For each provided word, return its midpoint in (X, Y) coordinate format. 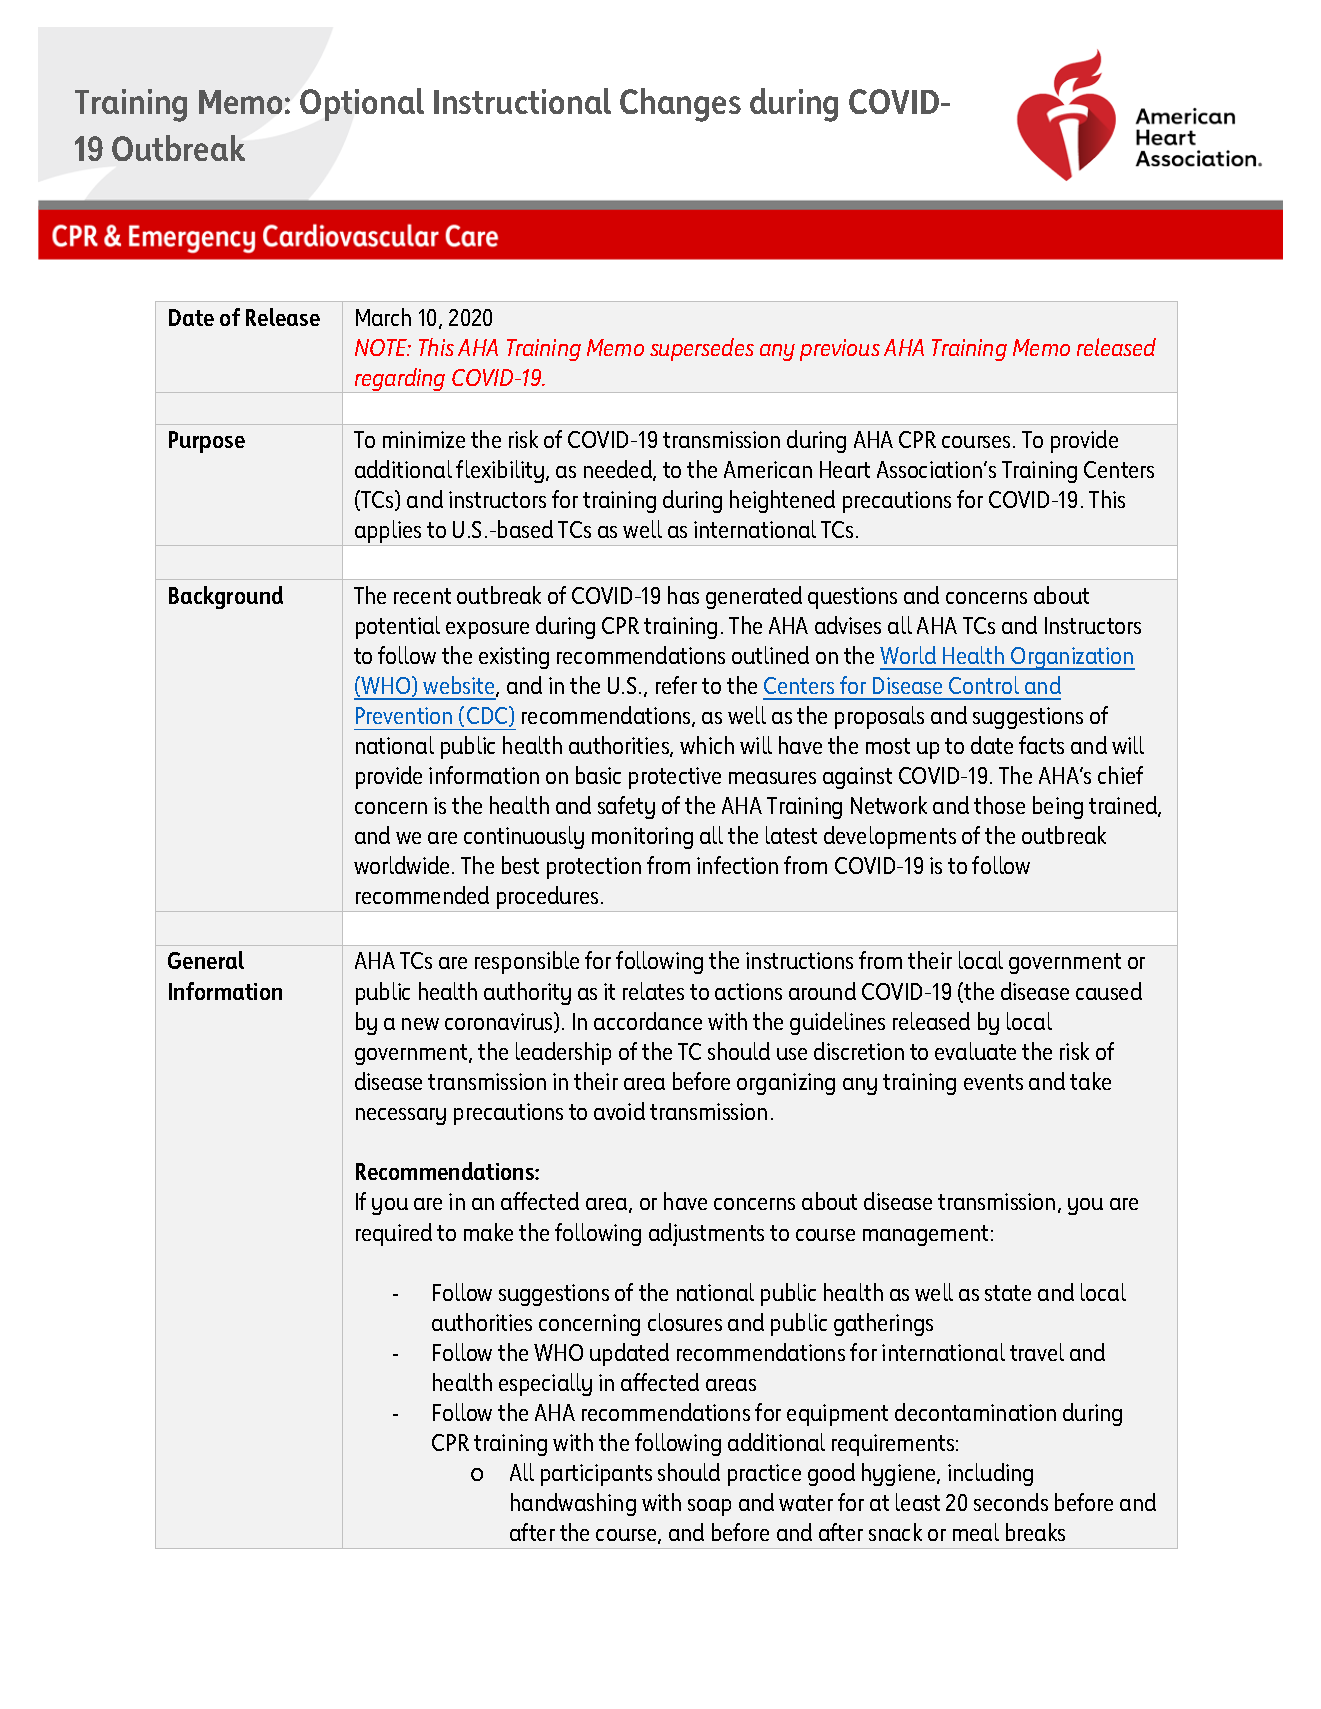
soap (709, 1507)
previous (840, 350)
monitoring (642, 838)
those (999, 805)
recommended (422, 895)
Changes (680, 105)
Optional (362, 104)
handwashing (573, 1504)
